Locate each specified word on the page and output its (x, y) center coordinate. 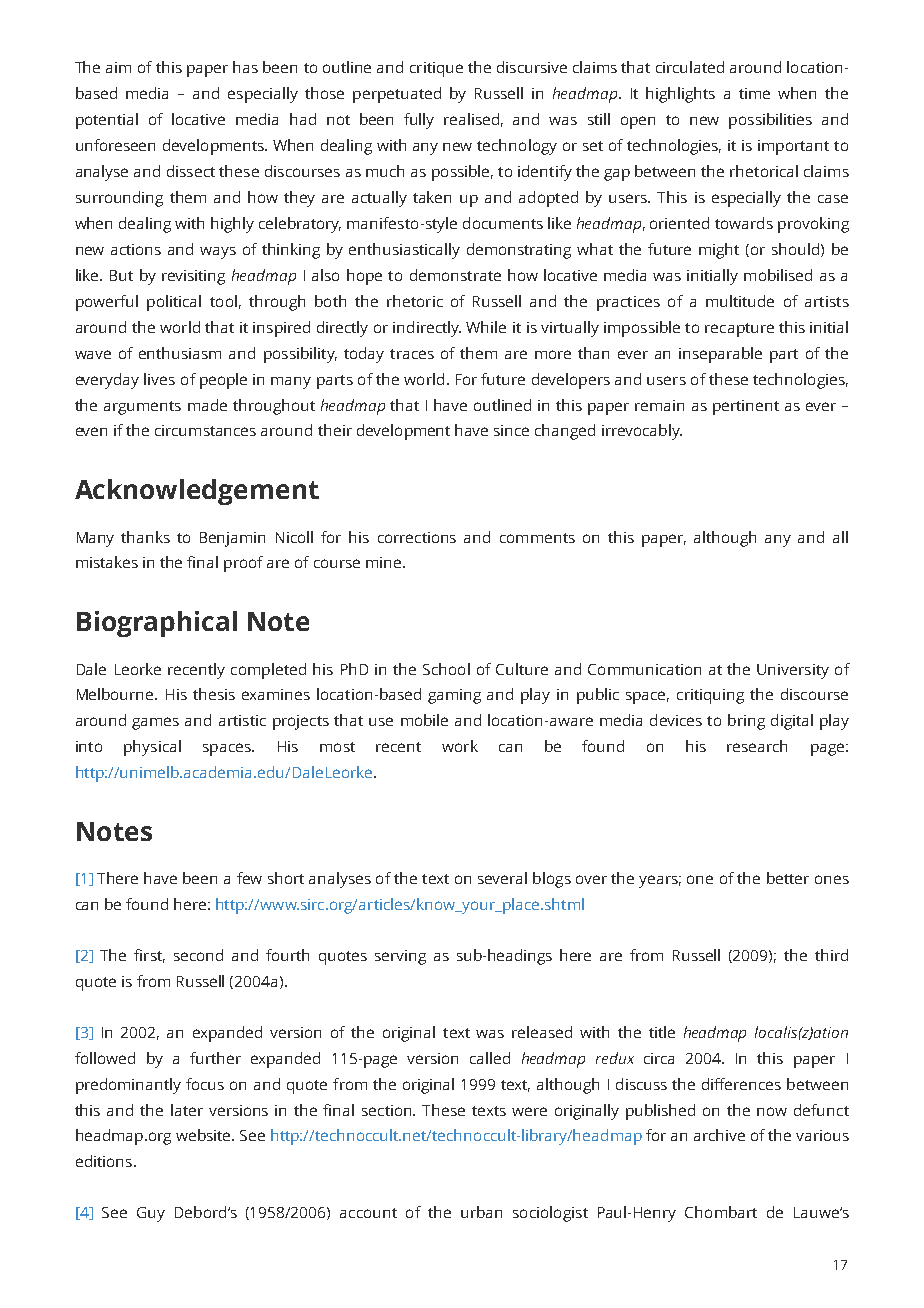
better (788, 878)
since (511, 430)
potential (107, 121)
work (460, 746)
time (754, 93)
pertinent (746, 407)
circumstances (205, 430)
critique (436, 69)
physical (152, 748)
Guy (151, 1214)
